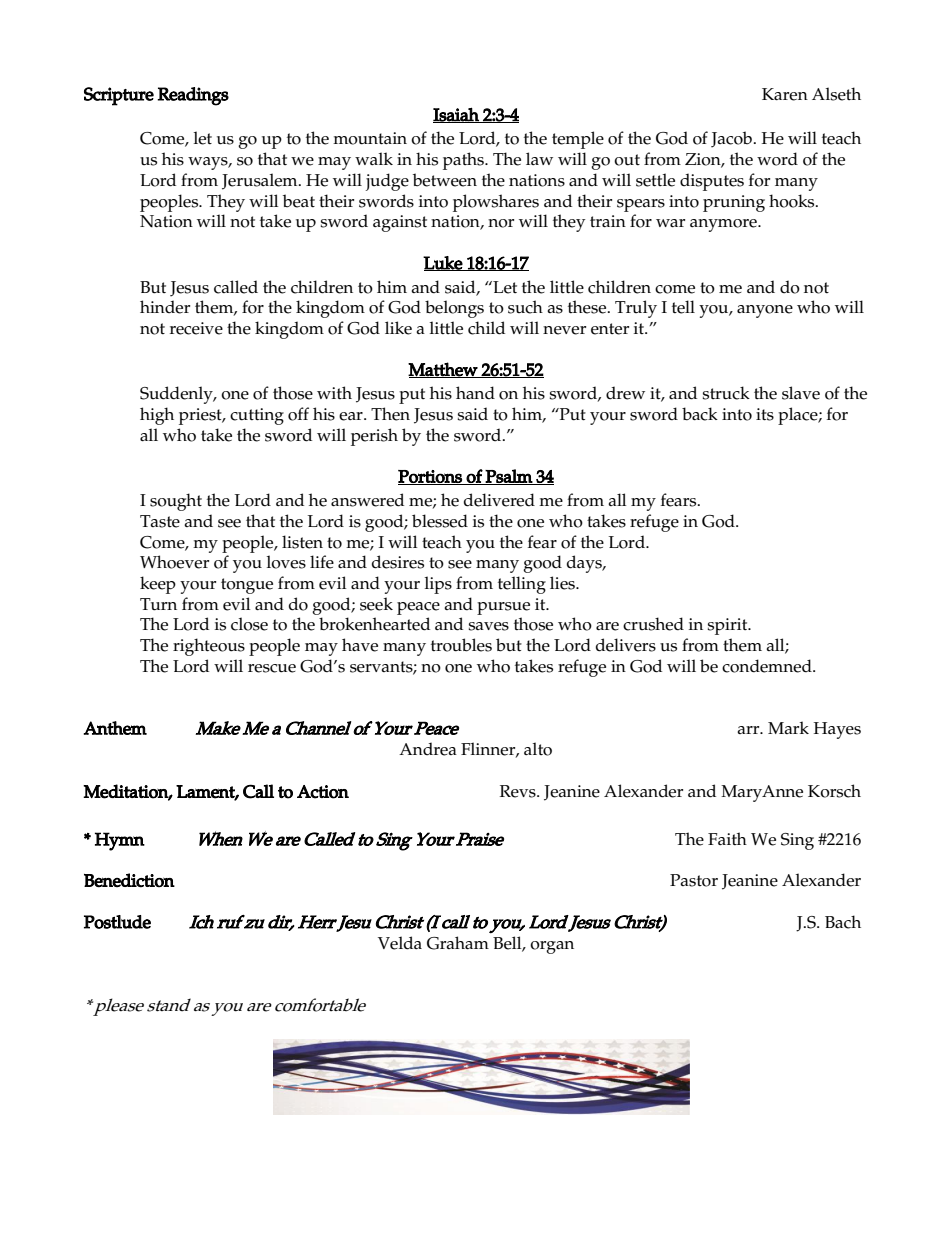 The height and width of the screenshot is (1233, 952). I want to click on Readings, so click(193, 96).
